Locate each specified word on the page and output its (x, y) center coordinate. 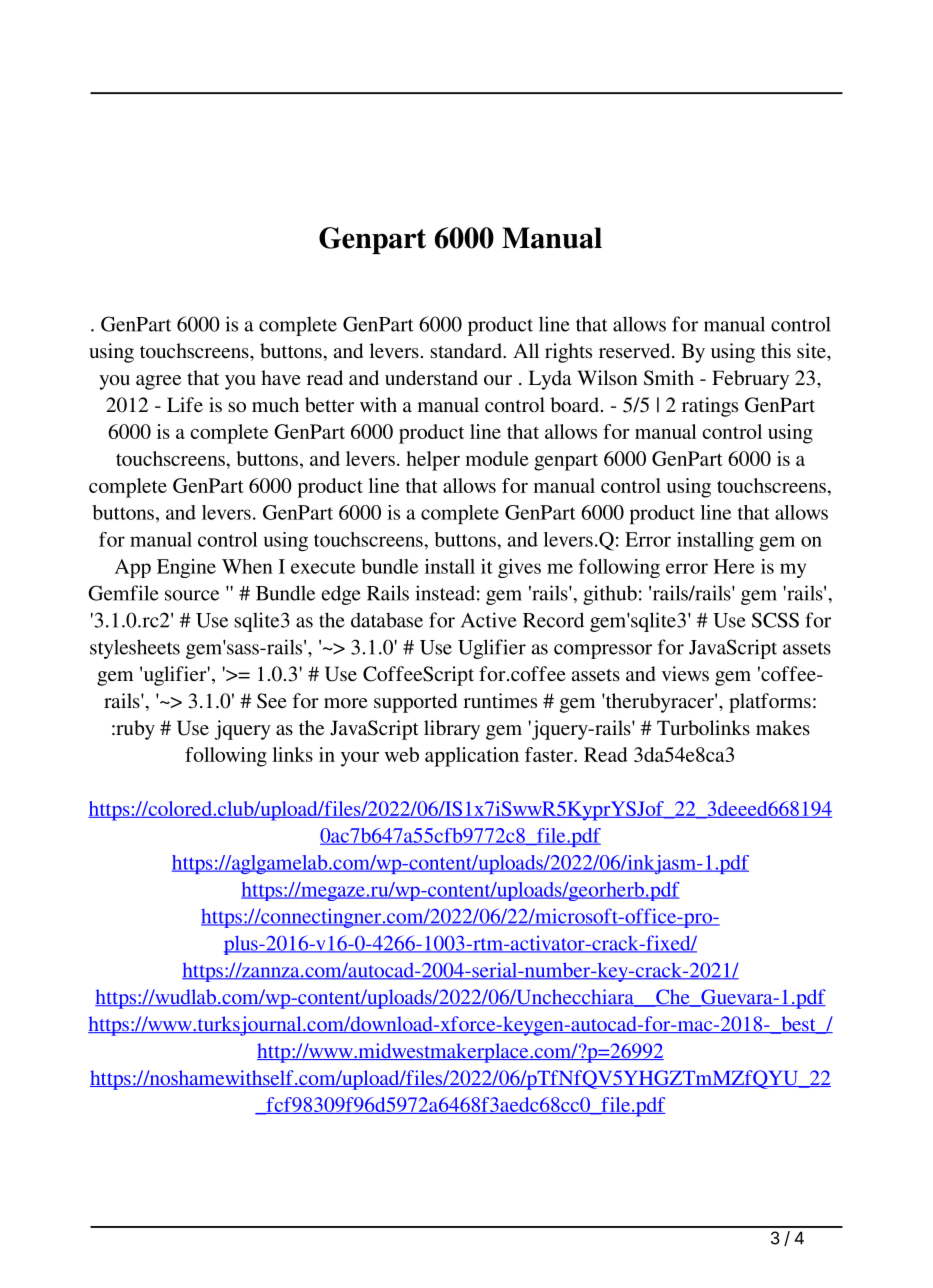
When (247, 566)
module (497, 458)
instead (445, 593)
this (776, 351)
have (281, 377)
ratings (710, 407)
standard (467, 351)
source (192, 595)
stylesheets (135, 649)
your (360, 759)
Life (185, 404)
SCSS (775, 620)
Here (734, 566)
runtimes (500, 700)
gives (519, 568)
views (685, 673)
